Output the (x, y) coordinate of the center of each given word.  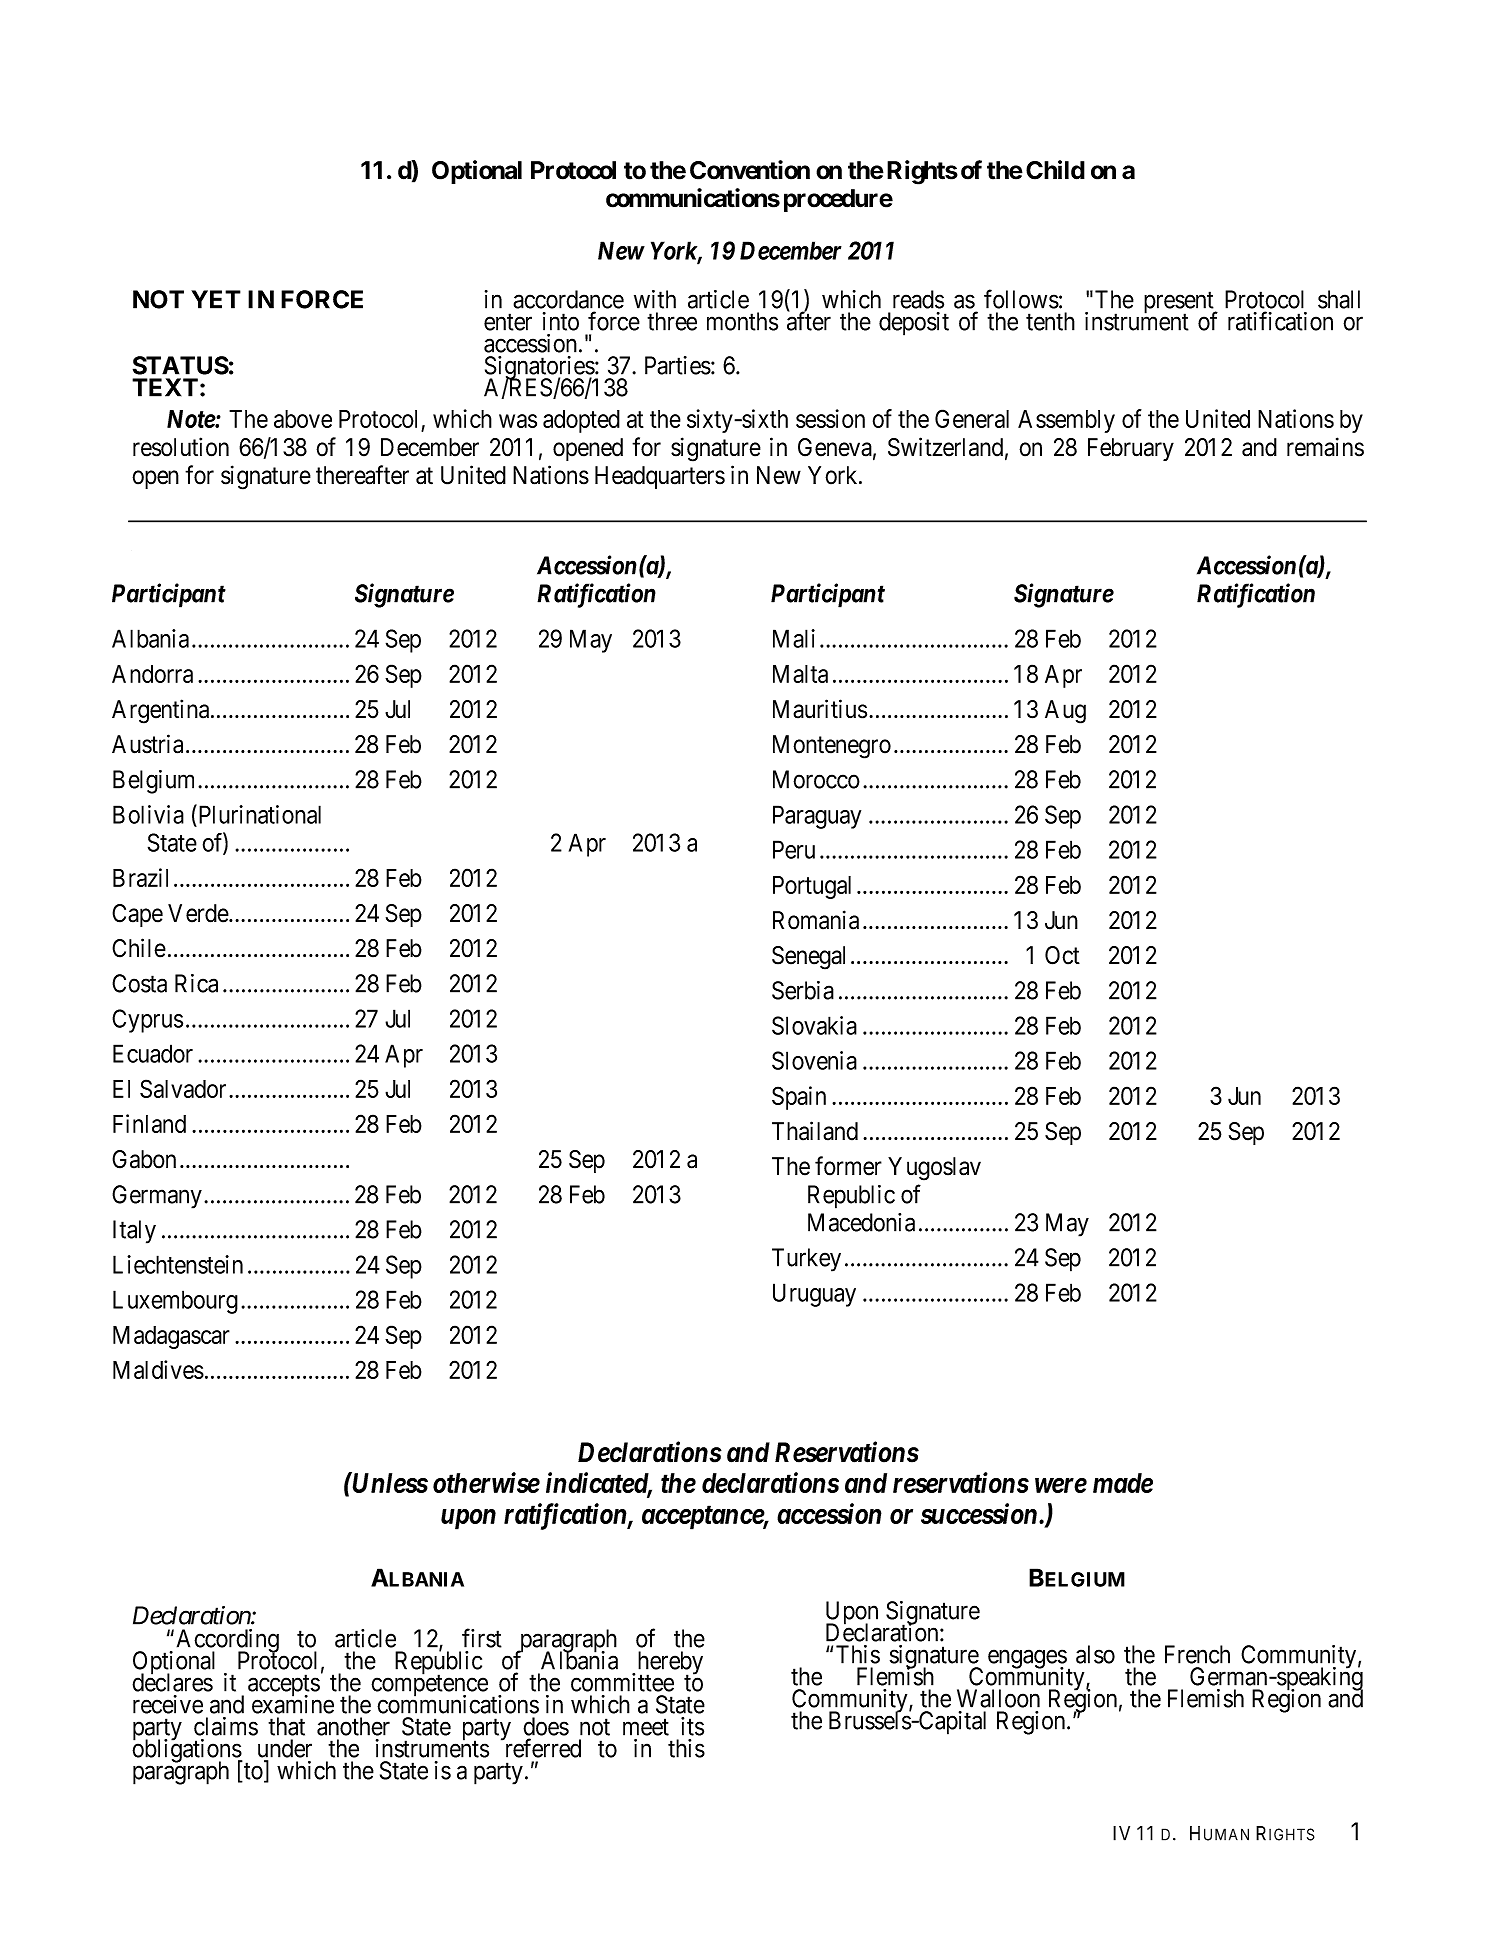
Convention (750, 170)
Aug (1065, 712)
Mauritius (820, 709)
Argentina (162, 711)
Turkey (806, 1260)
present (1180, 304)
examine (293, 1704)
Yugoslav (934, 1169)
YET (216, 299)
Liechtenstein (178, 1264)
